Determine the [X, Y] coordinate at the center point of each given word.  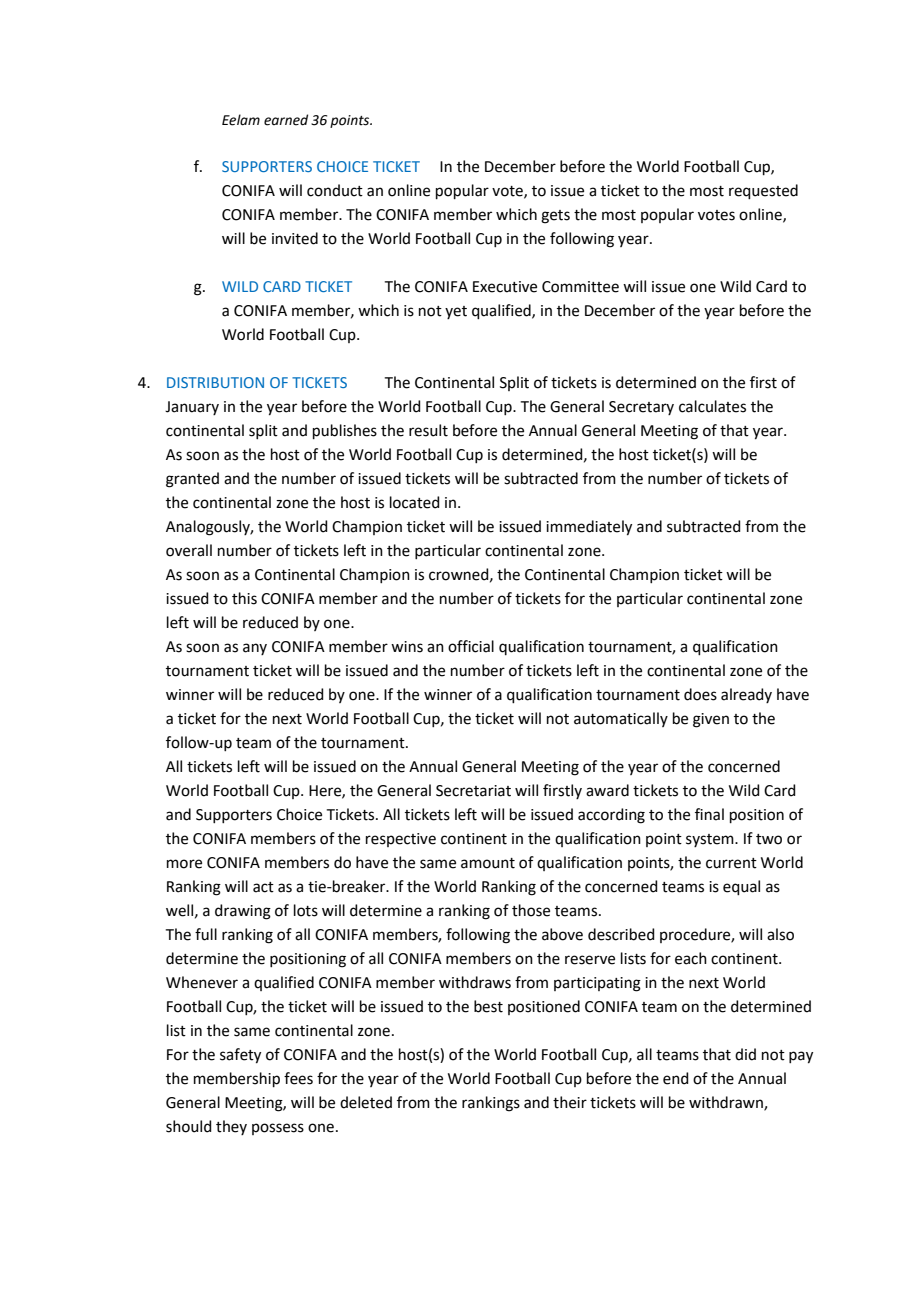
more [184, 864]
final [709, 814]
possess [278, 1129]
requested [763, 191]
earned [286, 120]
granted [192, 480]
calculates [712, 406]
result [428, 430]
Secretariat [473, 791]
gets [555, 217]
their [570, 1102]
